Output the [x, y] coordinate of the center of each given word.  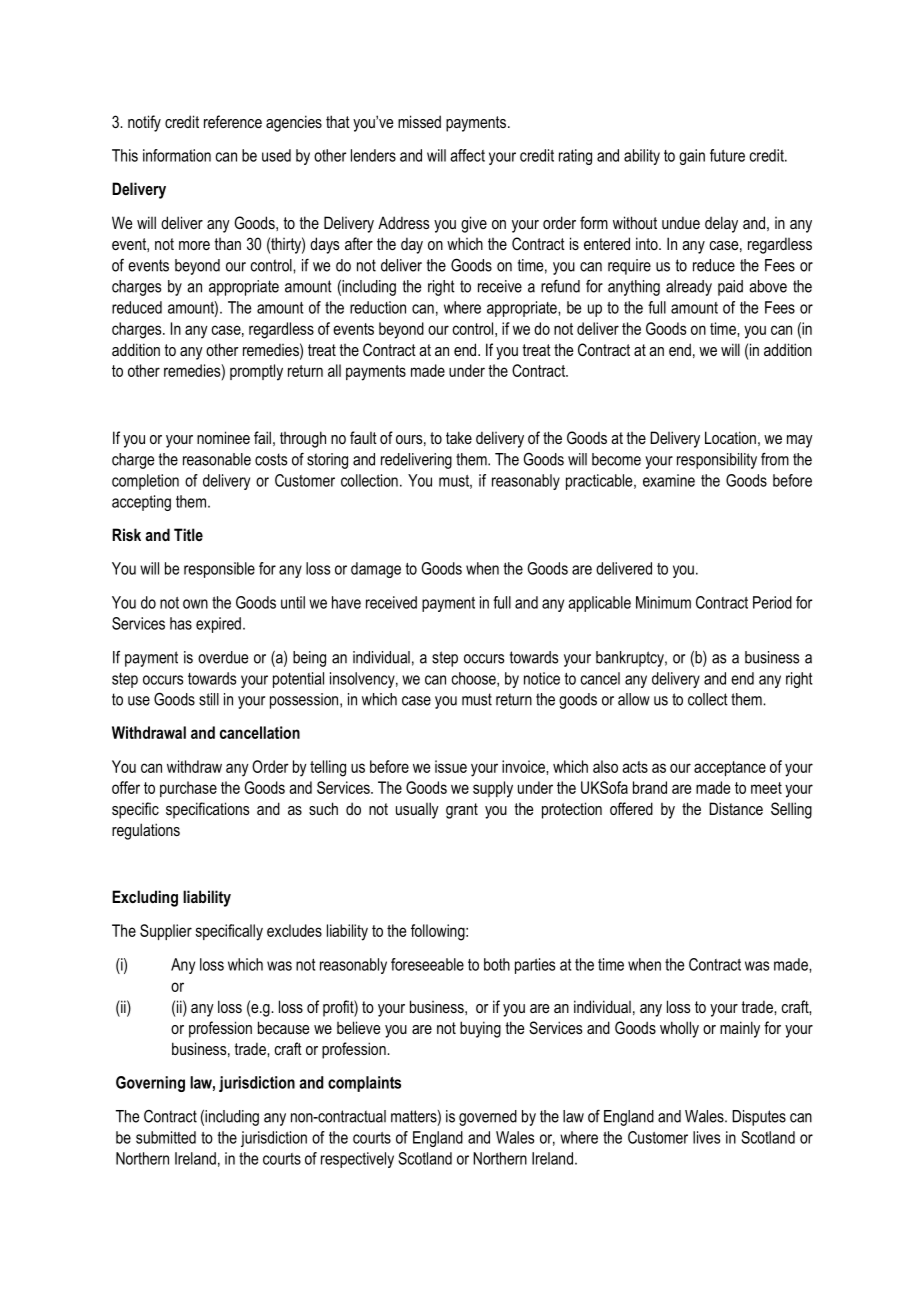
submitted [166, 1137]
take [459, 437]
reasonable [217, 459]
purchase [188, 789]
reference [233, 121]
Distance [736, 808]
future [727, 155]
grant [462, 811]
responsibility [717, 461]
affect [467, 155]
